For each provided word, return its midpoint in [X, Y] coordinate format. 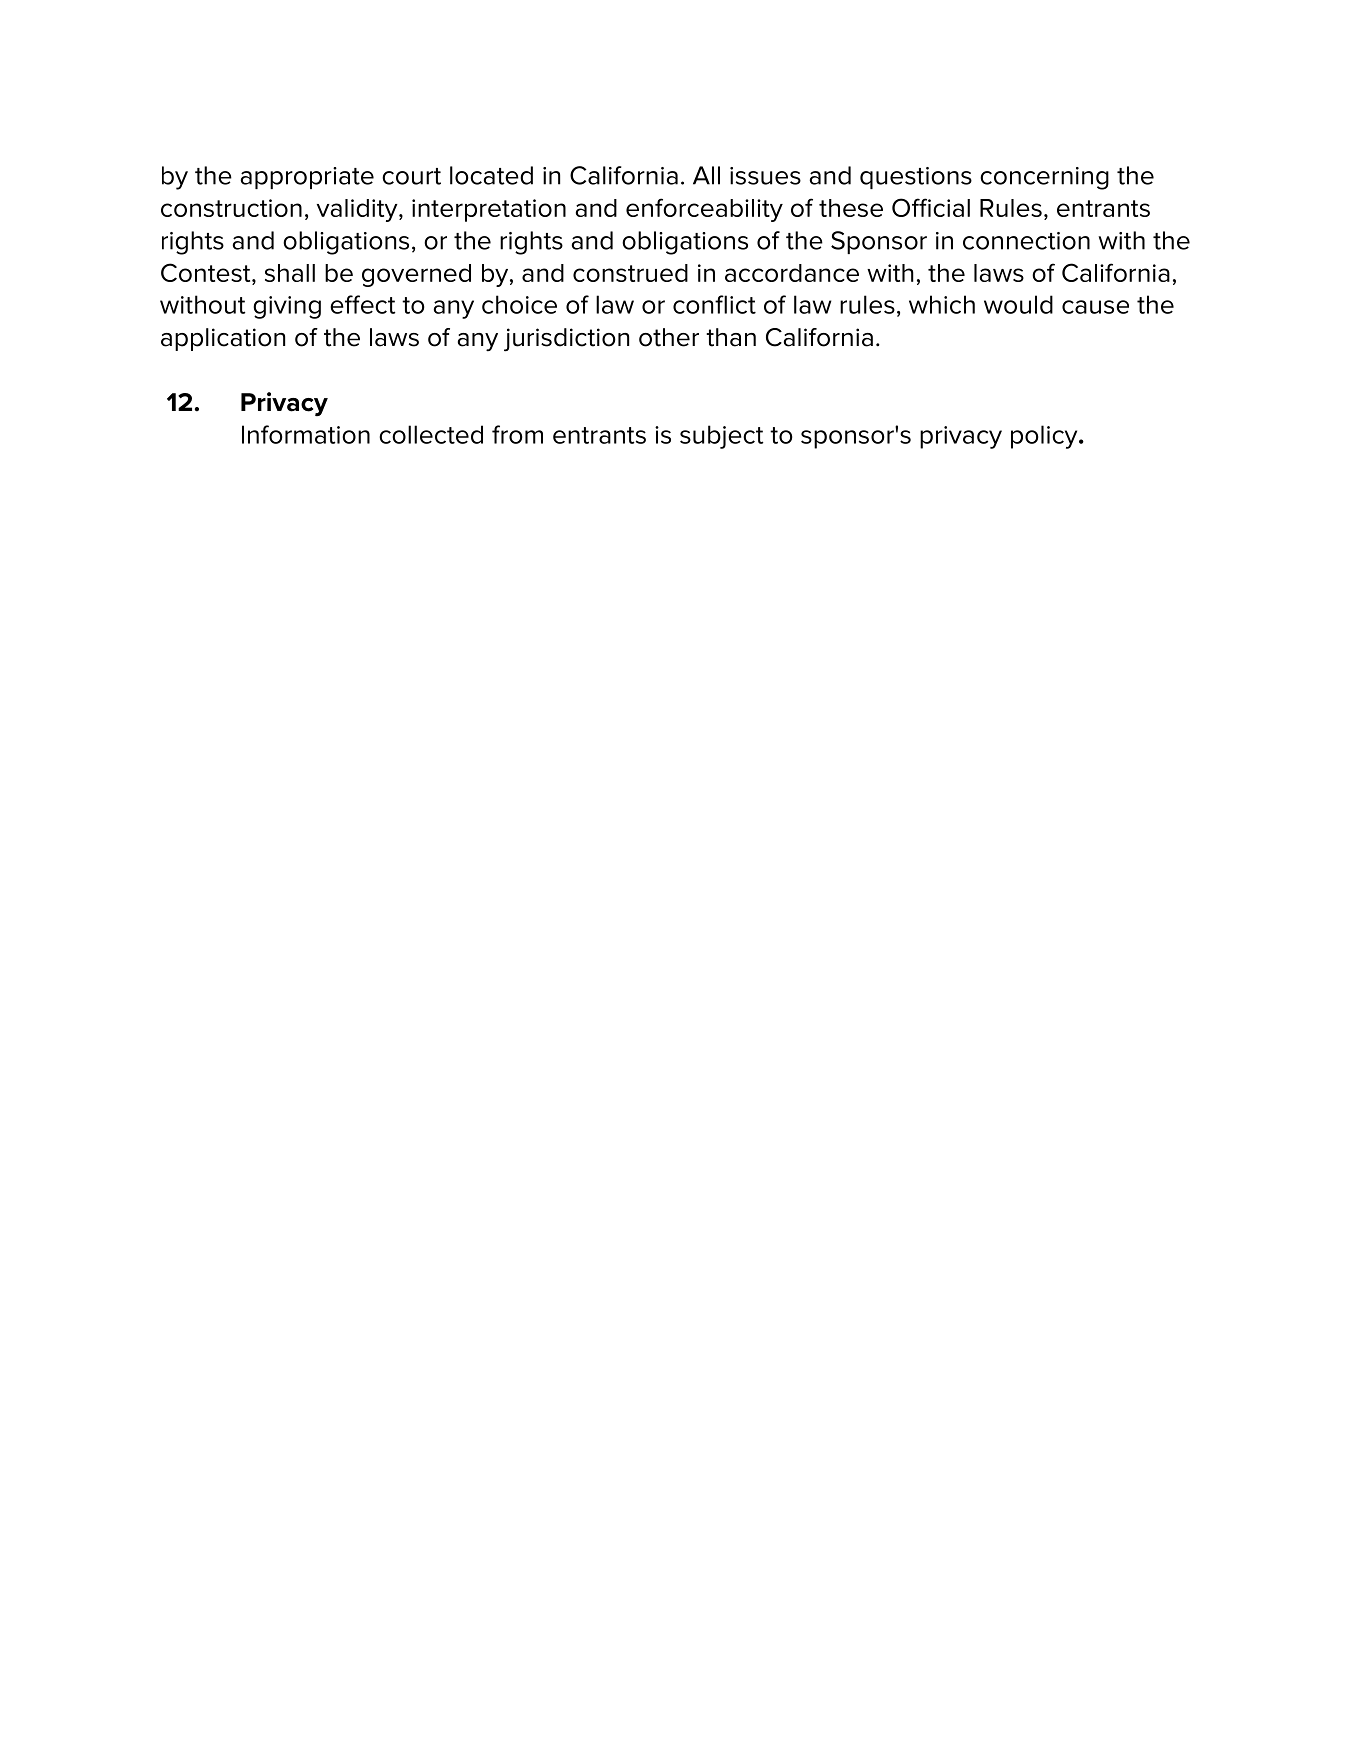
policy [1045, 437]
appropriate [307, 178]
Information [306, 434]
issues [765, 176]
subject [722, 437]
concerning [1044, 178]
